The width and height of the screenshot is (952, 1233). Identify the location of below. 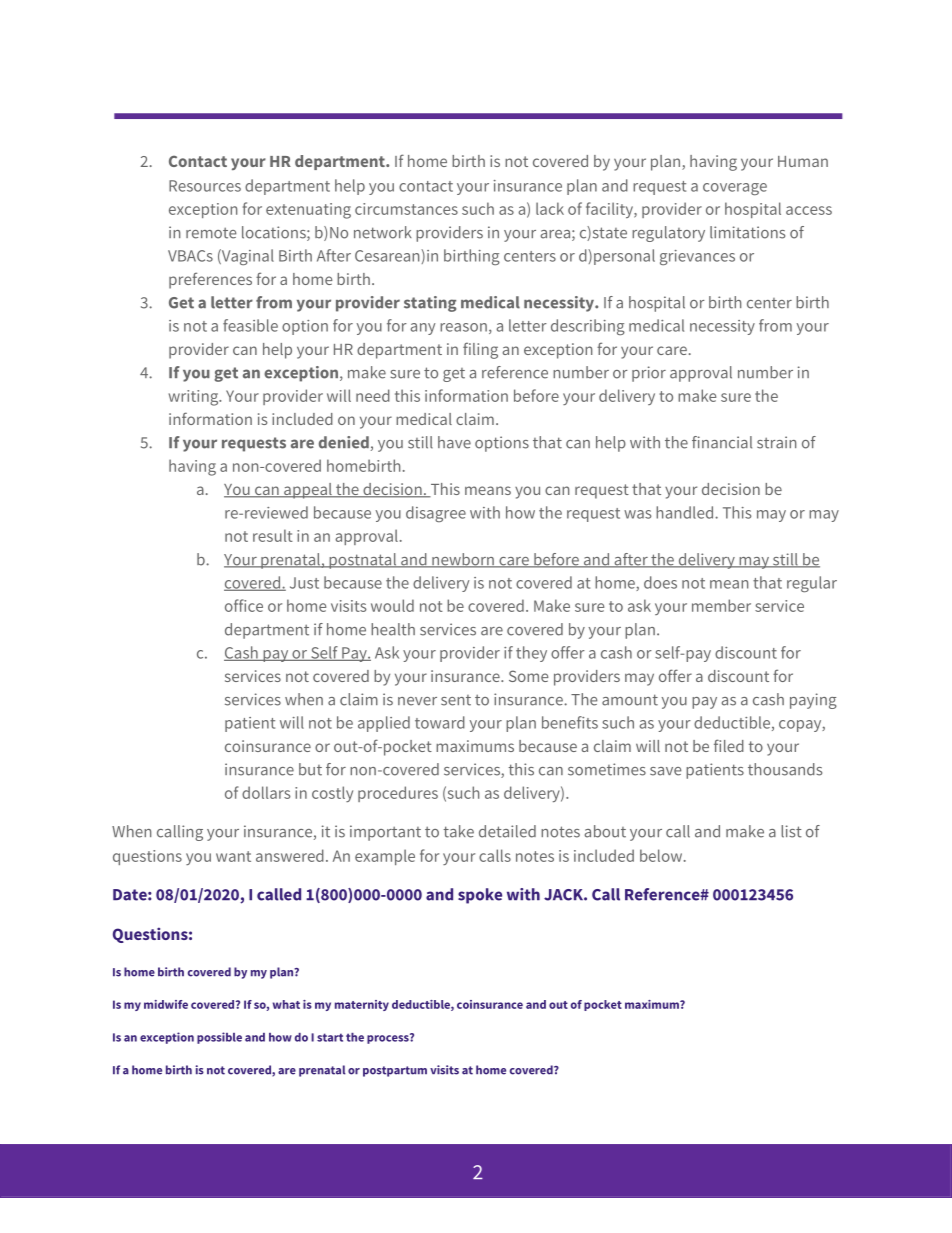
(662, 855).
